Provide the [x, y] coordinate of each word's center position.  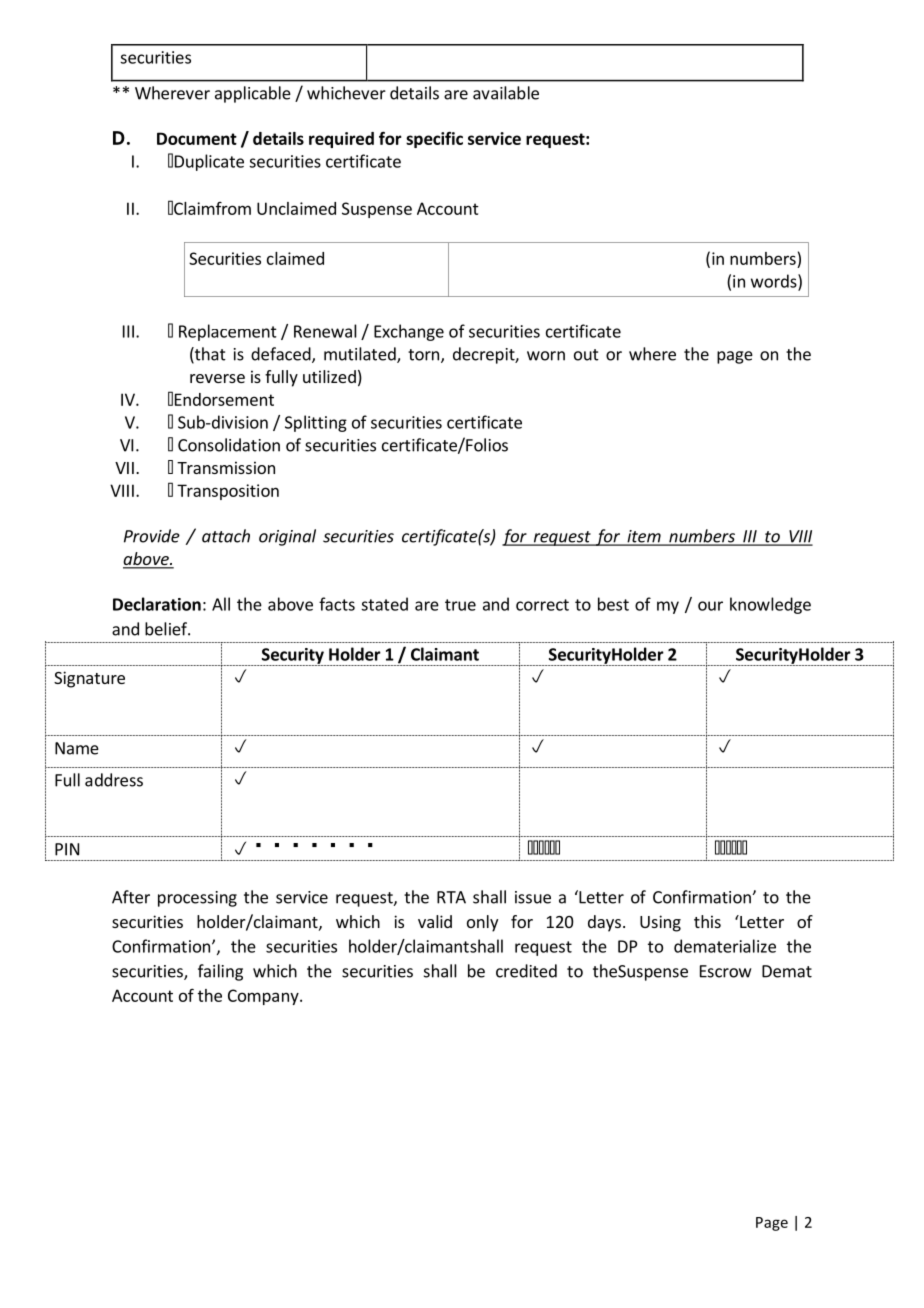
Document [197, 138]
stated [384, 604]
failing [220, 972]
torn [423, 355]
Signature [89, 679]
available [506, 93]
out [586, 355]
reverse [217, 378]
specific [434, 139]
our [710, 606]
